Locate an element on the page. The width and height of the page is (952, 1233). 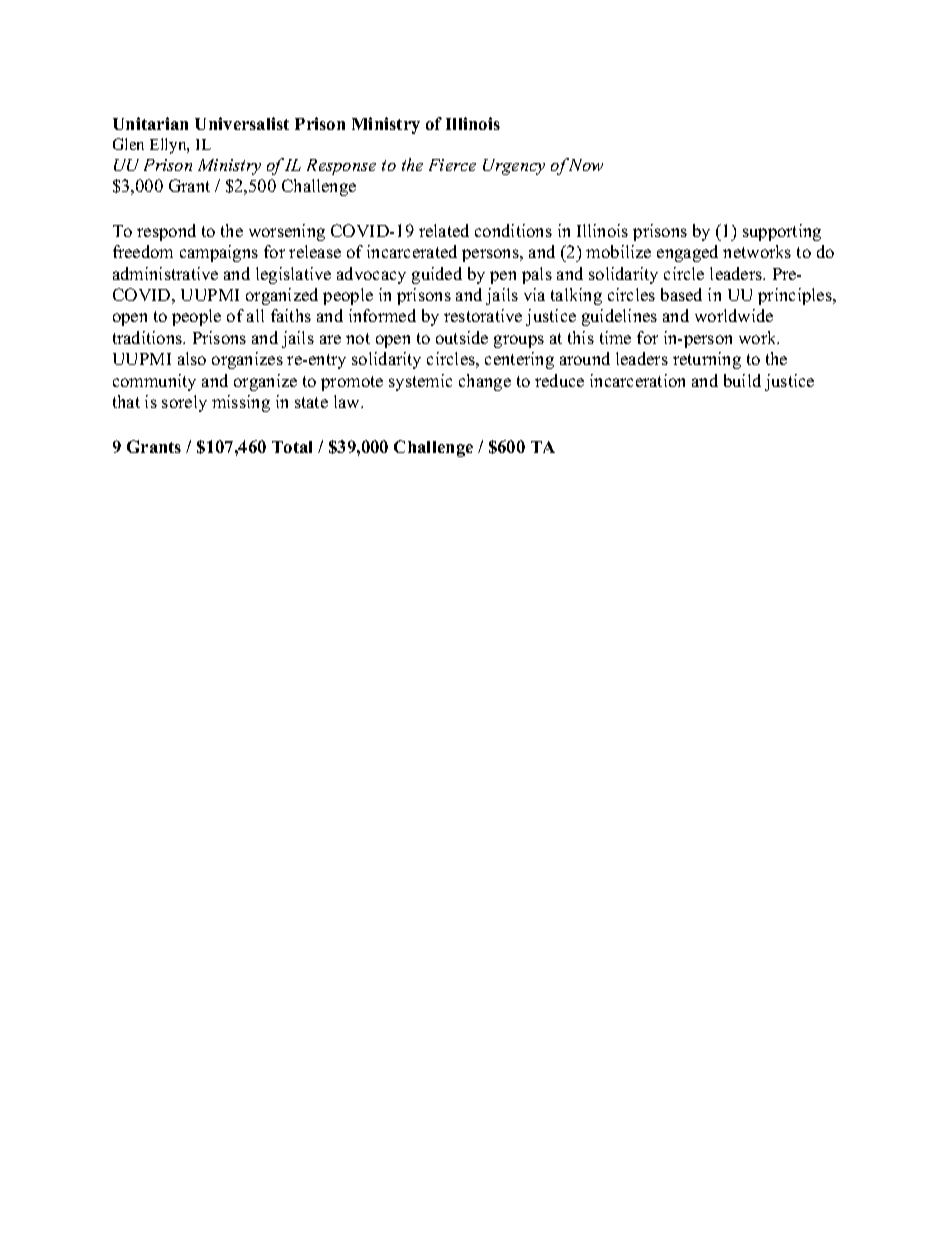
related is located at coordinates (444, 230).
